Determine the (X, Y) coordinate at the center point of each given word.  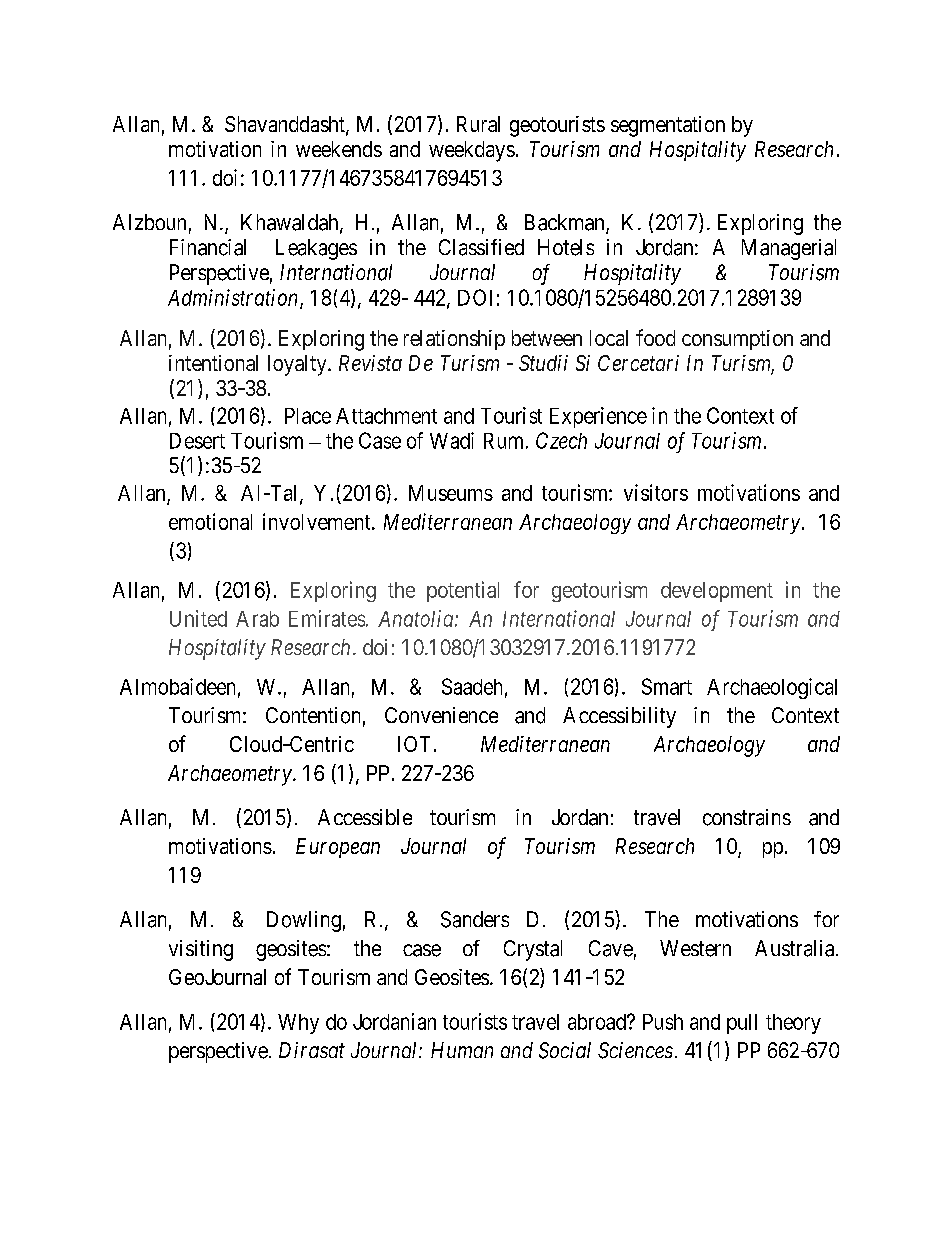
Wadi (452, 440)
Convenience (441, 715)
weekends (339, 149)
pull (742, 1024)
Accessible (365, 817)
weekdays (472, 151)
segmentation (668, 126)
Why (298, 1024)
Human (462, 1050)
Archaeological (772, 688)
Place (308, 416)
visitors (656, 492)
